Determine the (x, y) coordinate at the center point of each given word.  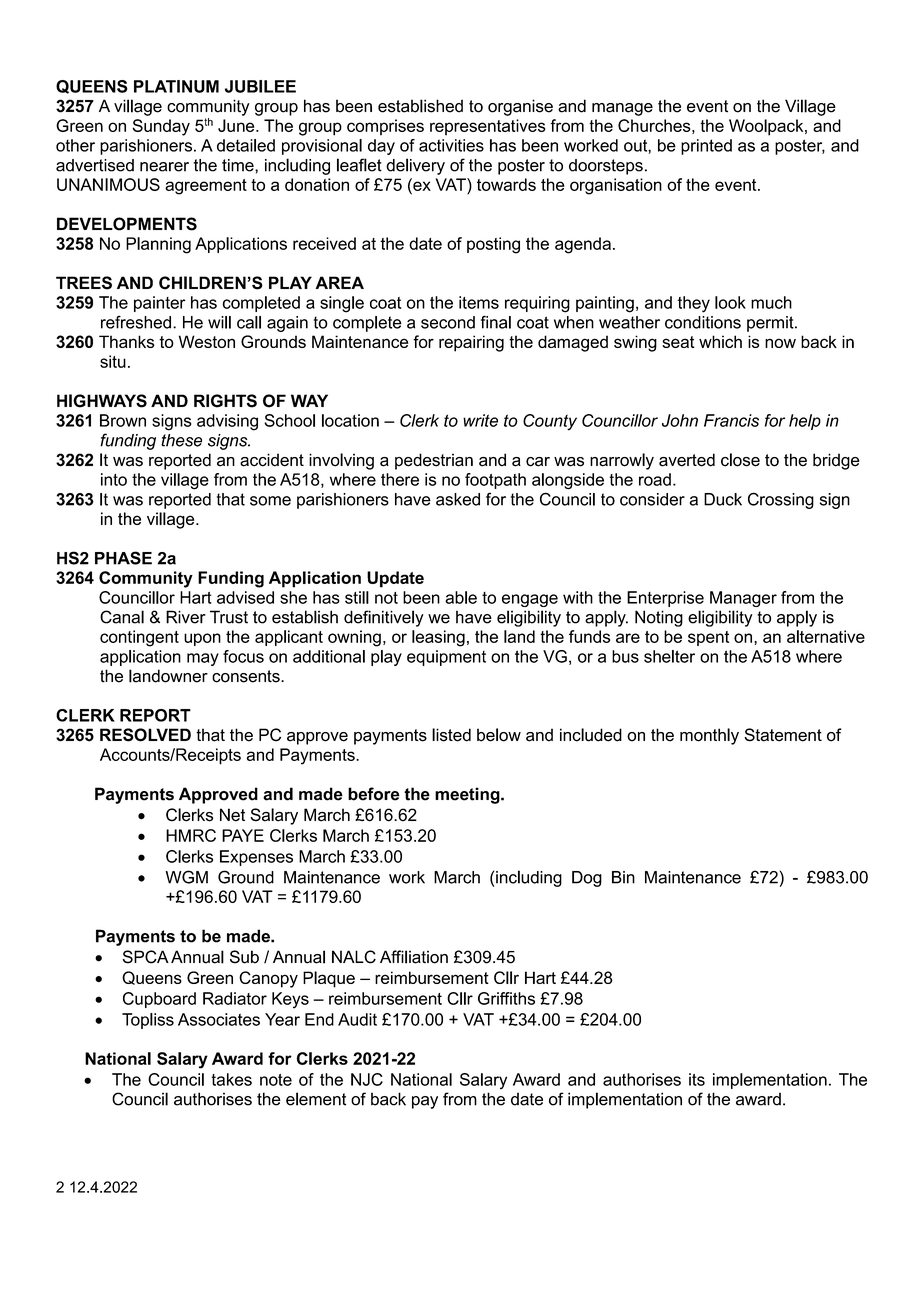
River (186, 617)
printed (706, 147)
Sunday (161, 127)
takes (231, 1079)
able (461, 597)
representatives (488, 127)
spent (708, 638)
